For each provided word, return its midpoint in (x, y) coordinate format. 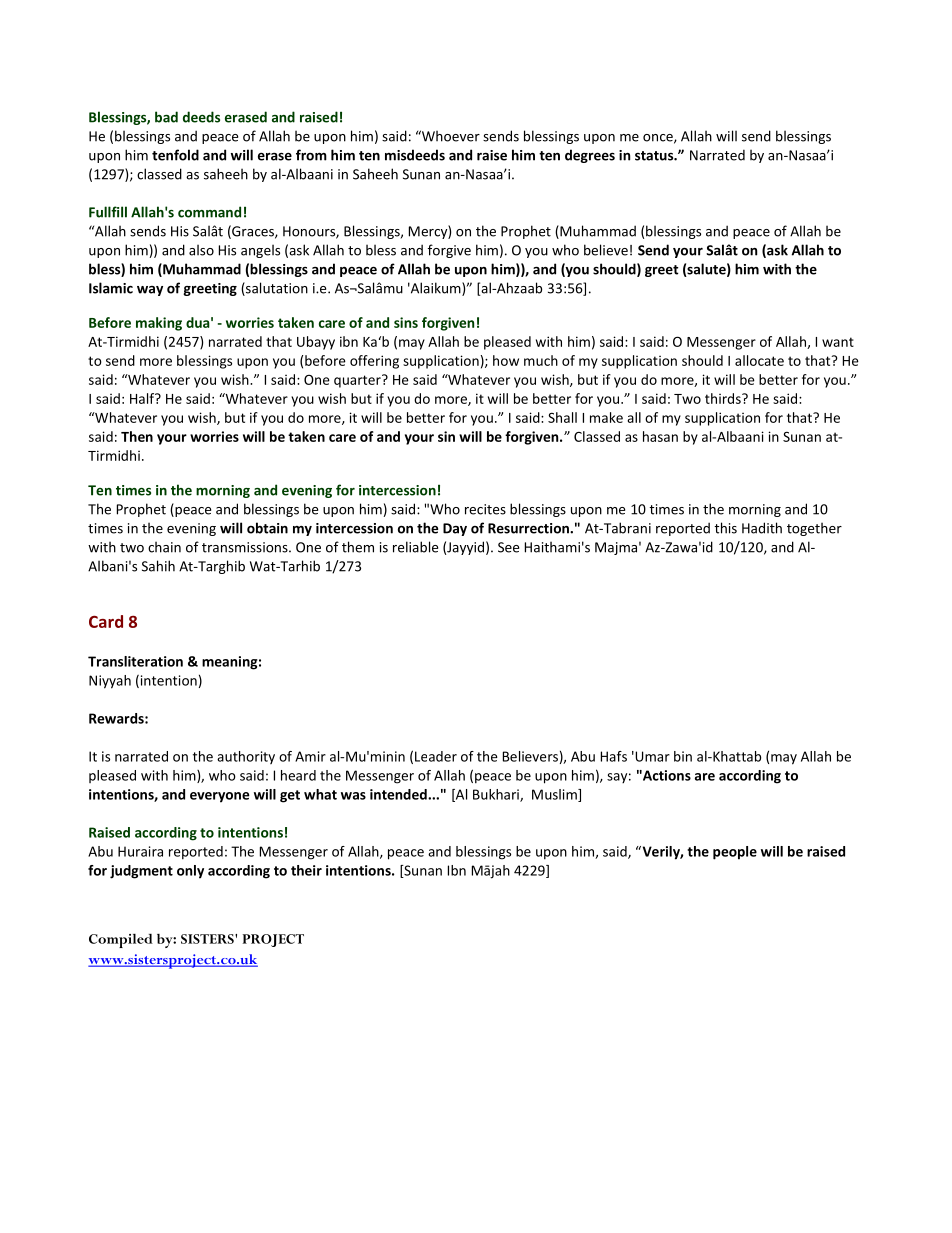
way (150, 291)
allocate (759, 360)
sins (406, 322)
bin (683, 756)
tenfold (175, 155)
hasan (660, 436)
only (190, 872)
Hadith (762, 528)
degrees (590, 156)
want (838, 342)
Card (106, 621)
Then (137, 436)
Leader (436, 756)
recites (485, 509)
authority (246, 757)
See (508, 547)
